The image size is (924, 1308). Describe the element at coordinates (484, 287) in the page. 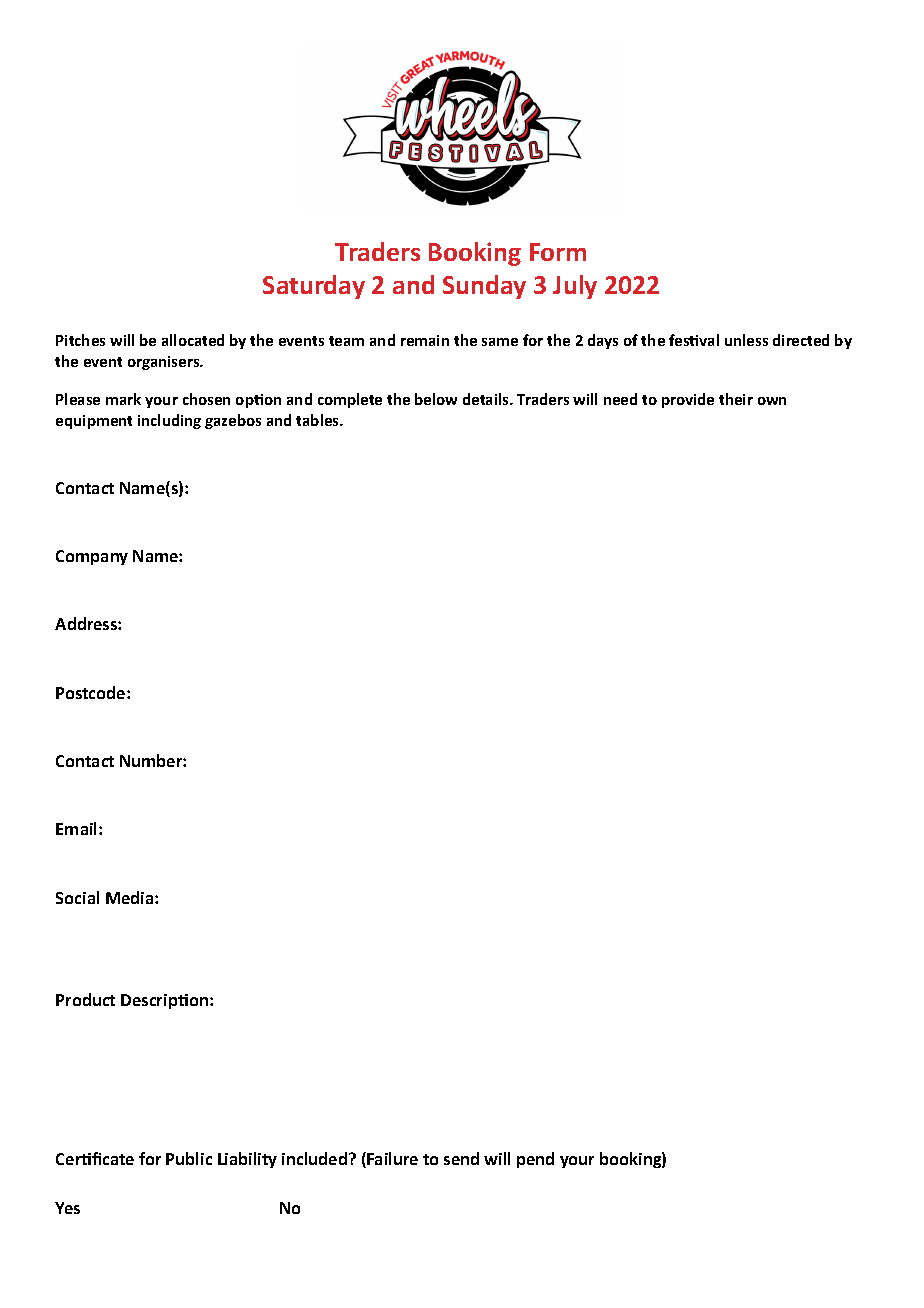

I see `Sunday` at that location.
